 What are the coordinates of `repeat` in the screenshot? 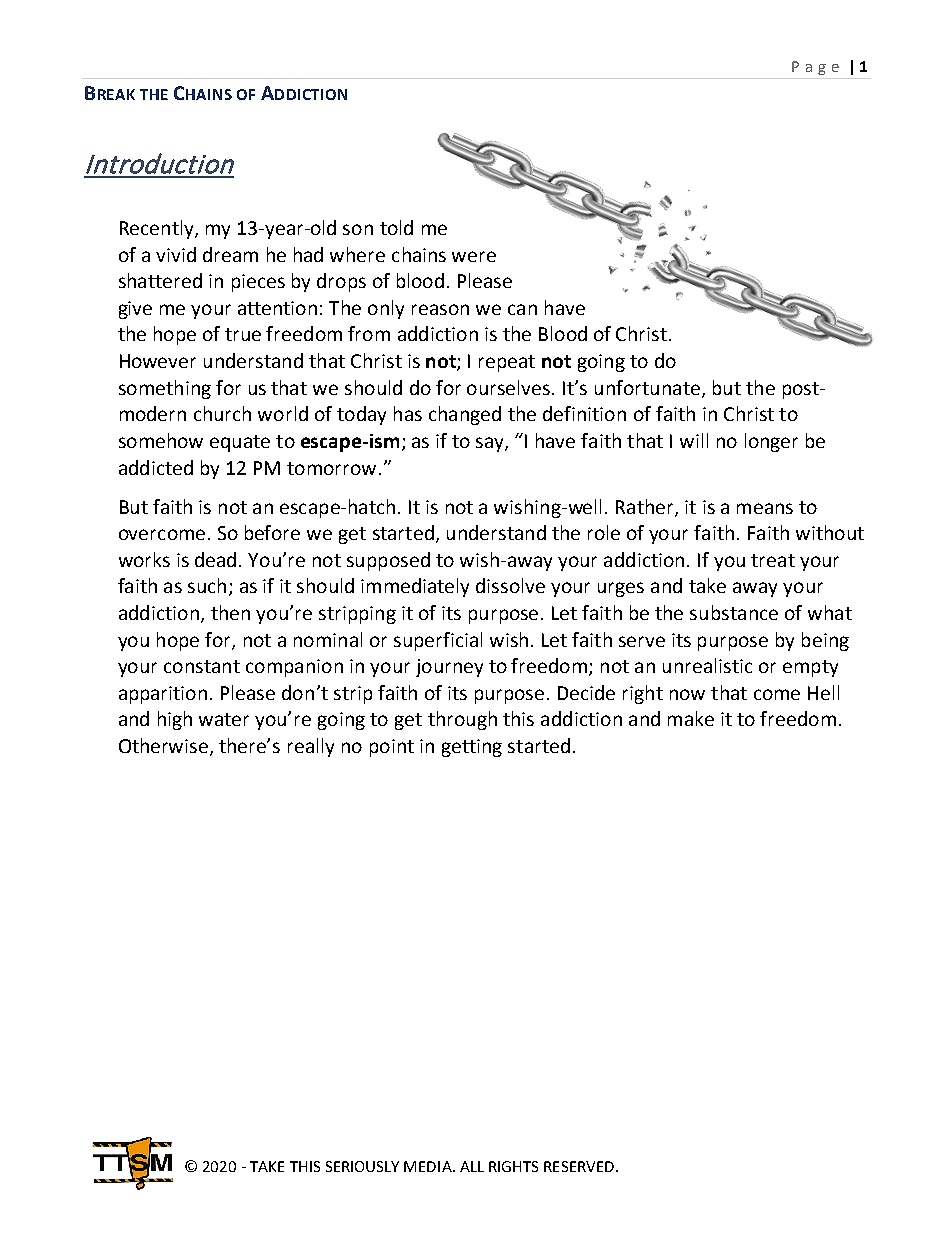 It's located at (507, 363).
